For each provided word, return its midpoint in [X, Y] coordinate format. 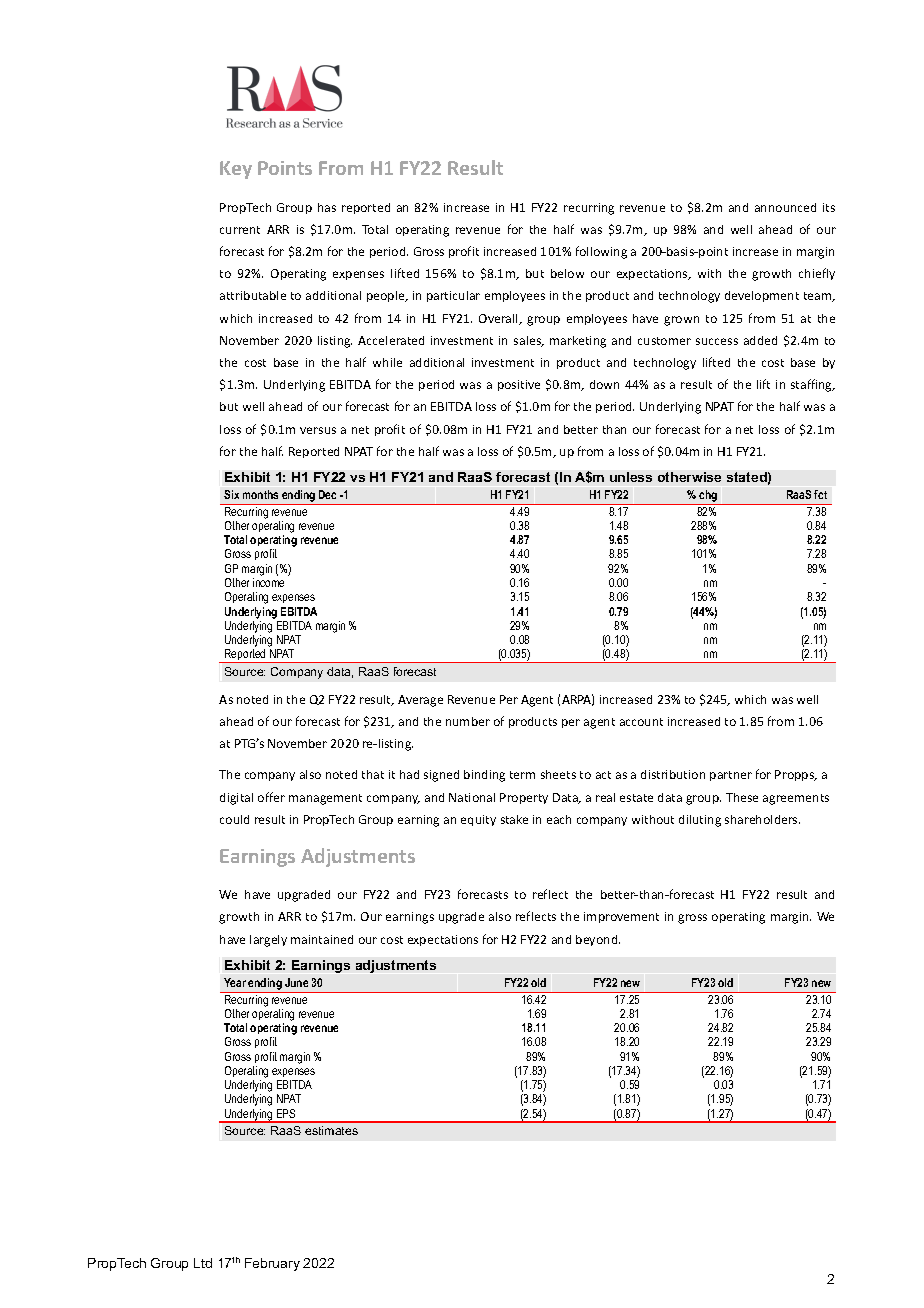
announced [785, 207]
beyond [598, 940]
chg [708, 497]
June [296, 982]
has [327, 207]
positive [519, 385]
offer [271, 797]
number [468, 721]
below [567, 273]
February [272, 1264]
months [260, 494]
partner [731, 776]
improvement [621, 917]
